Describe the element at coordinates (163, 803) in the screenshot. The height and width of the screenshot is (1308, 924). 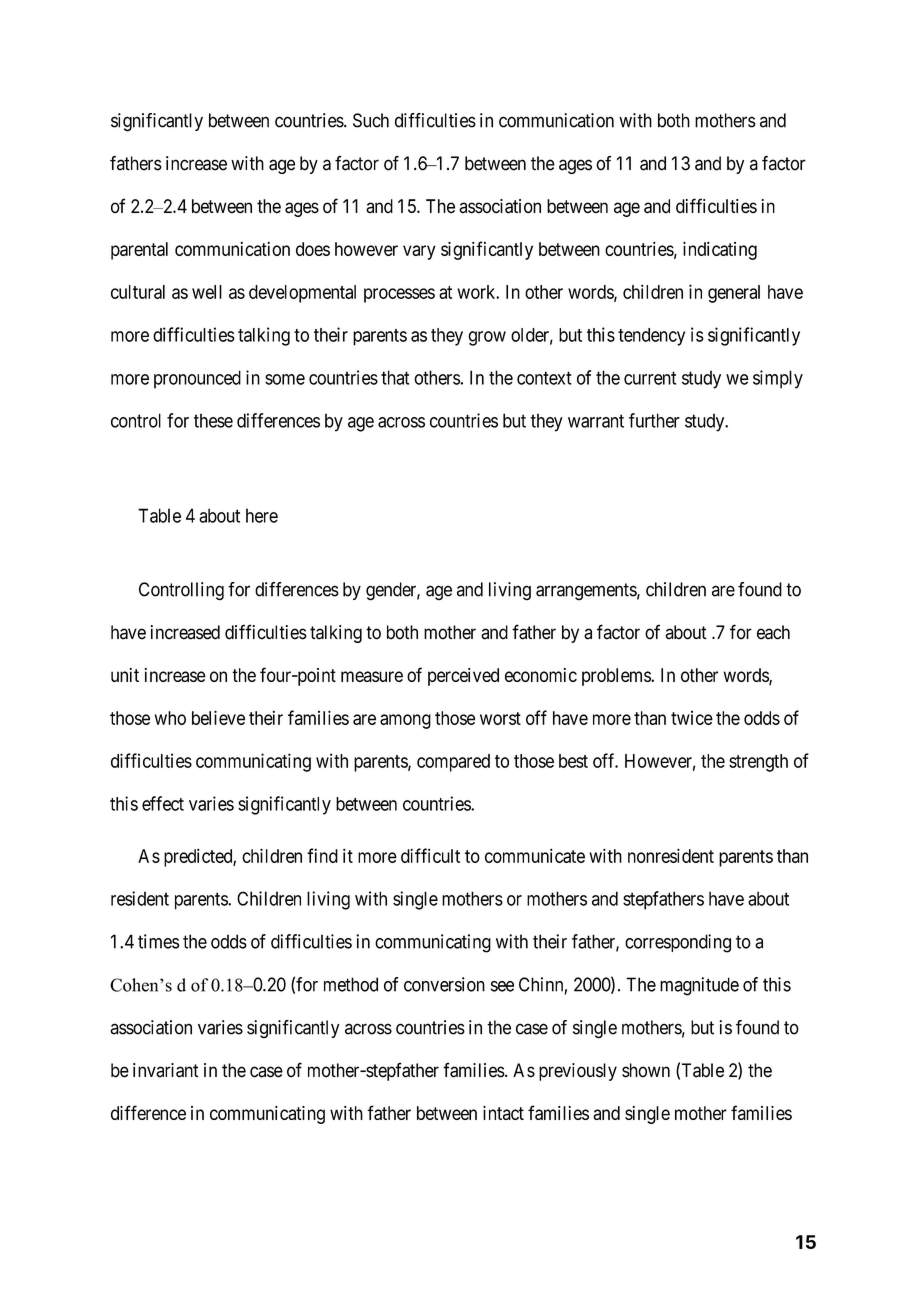
I see `effect` at that location.
